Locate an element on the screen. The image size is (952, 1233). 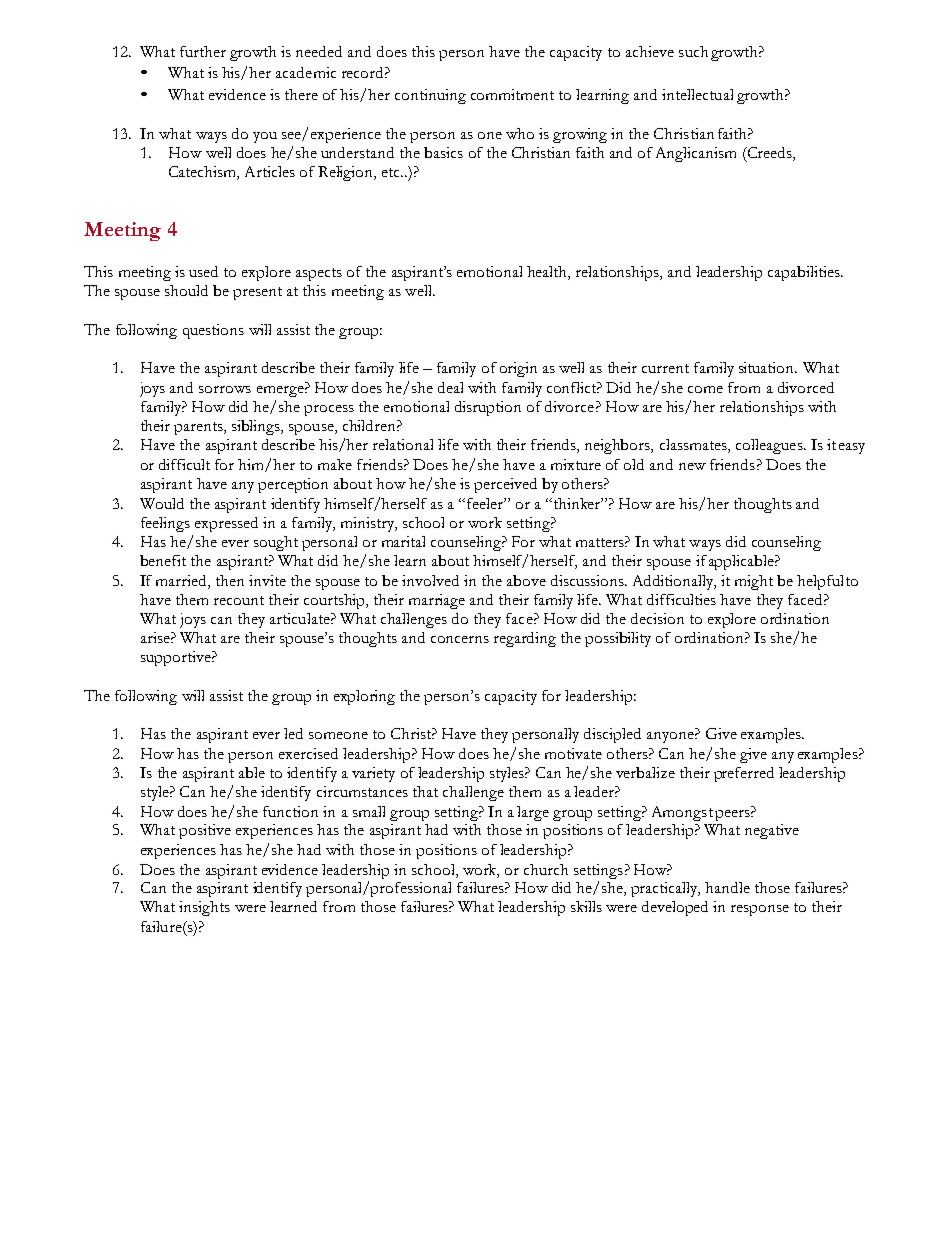
perception is located at coordinates (293, 485).
